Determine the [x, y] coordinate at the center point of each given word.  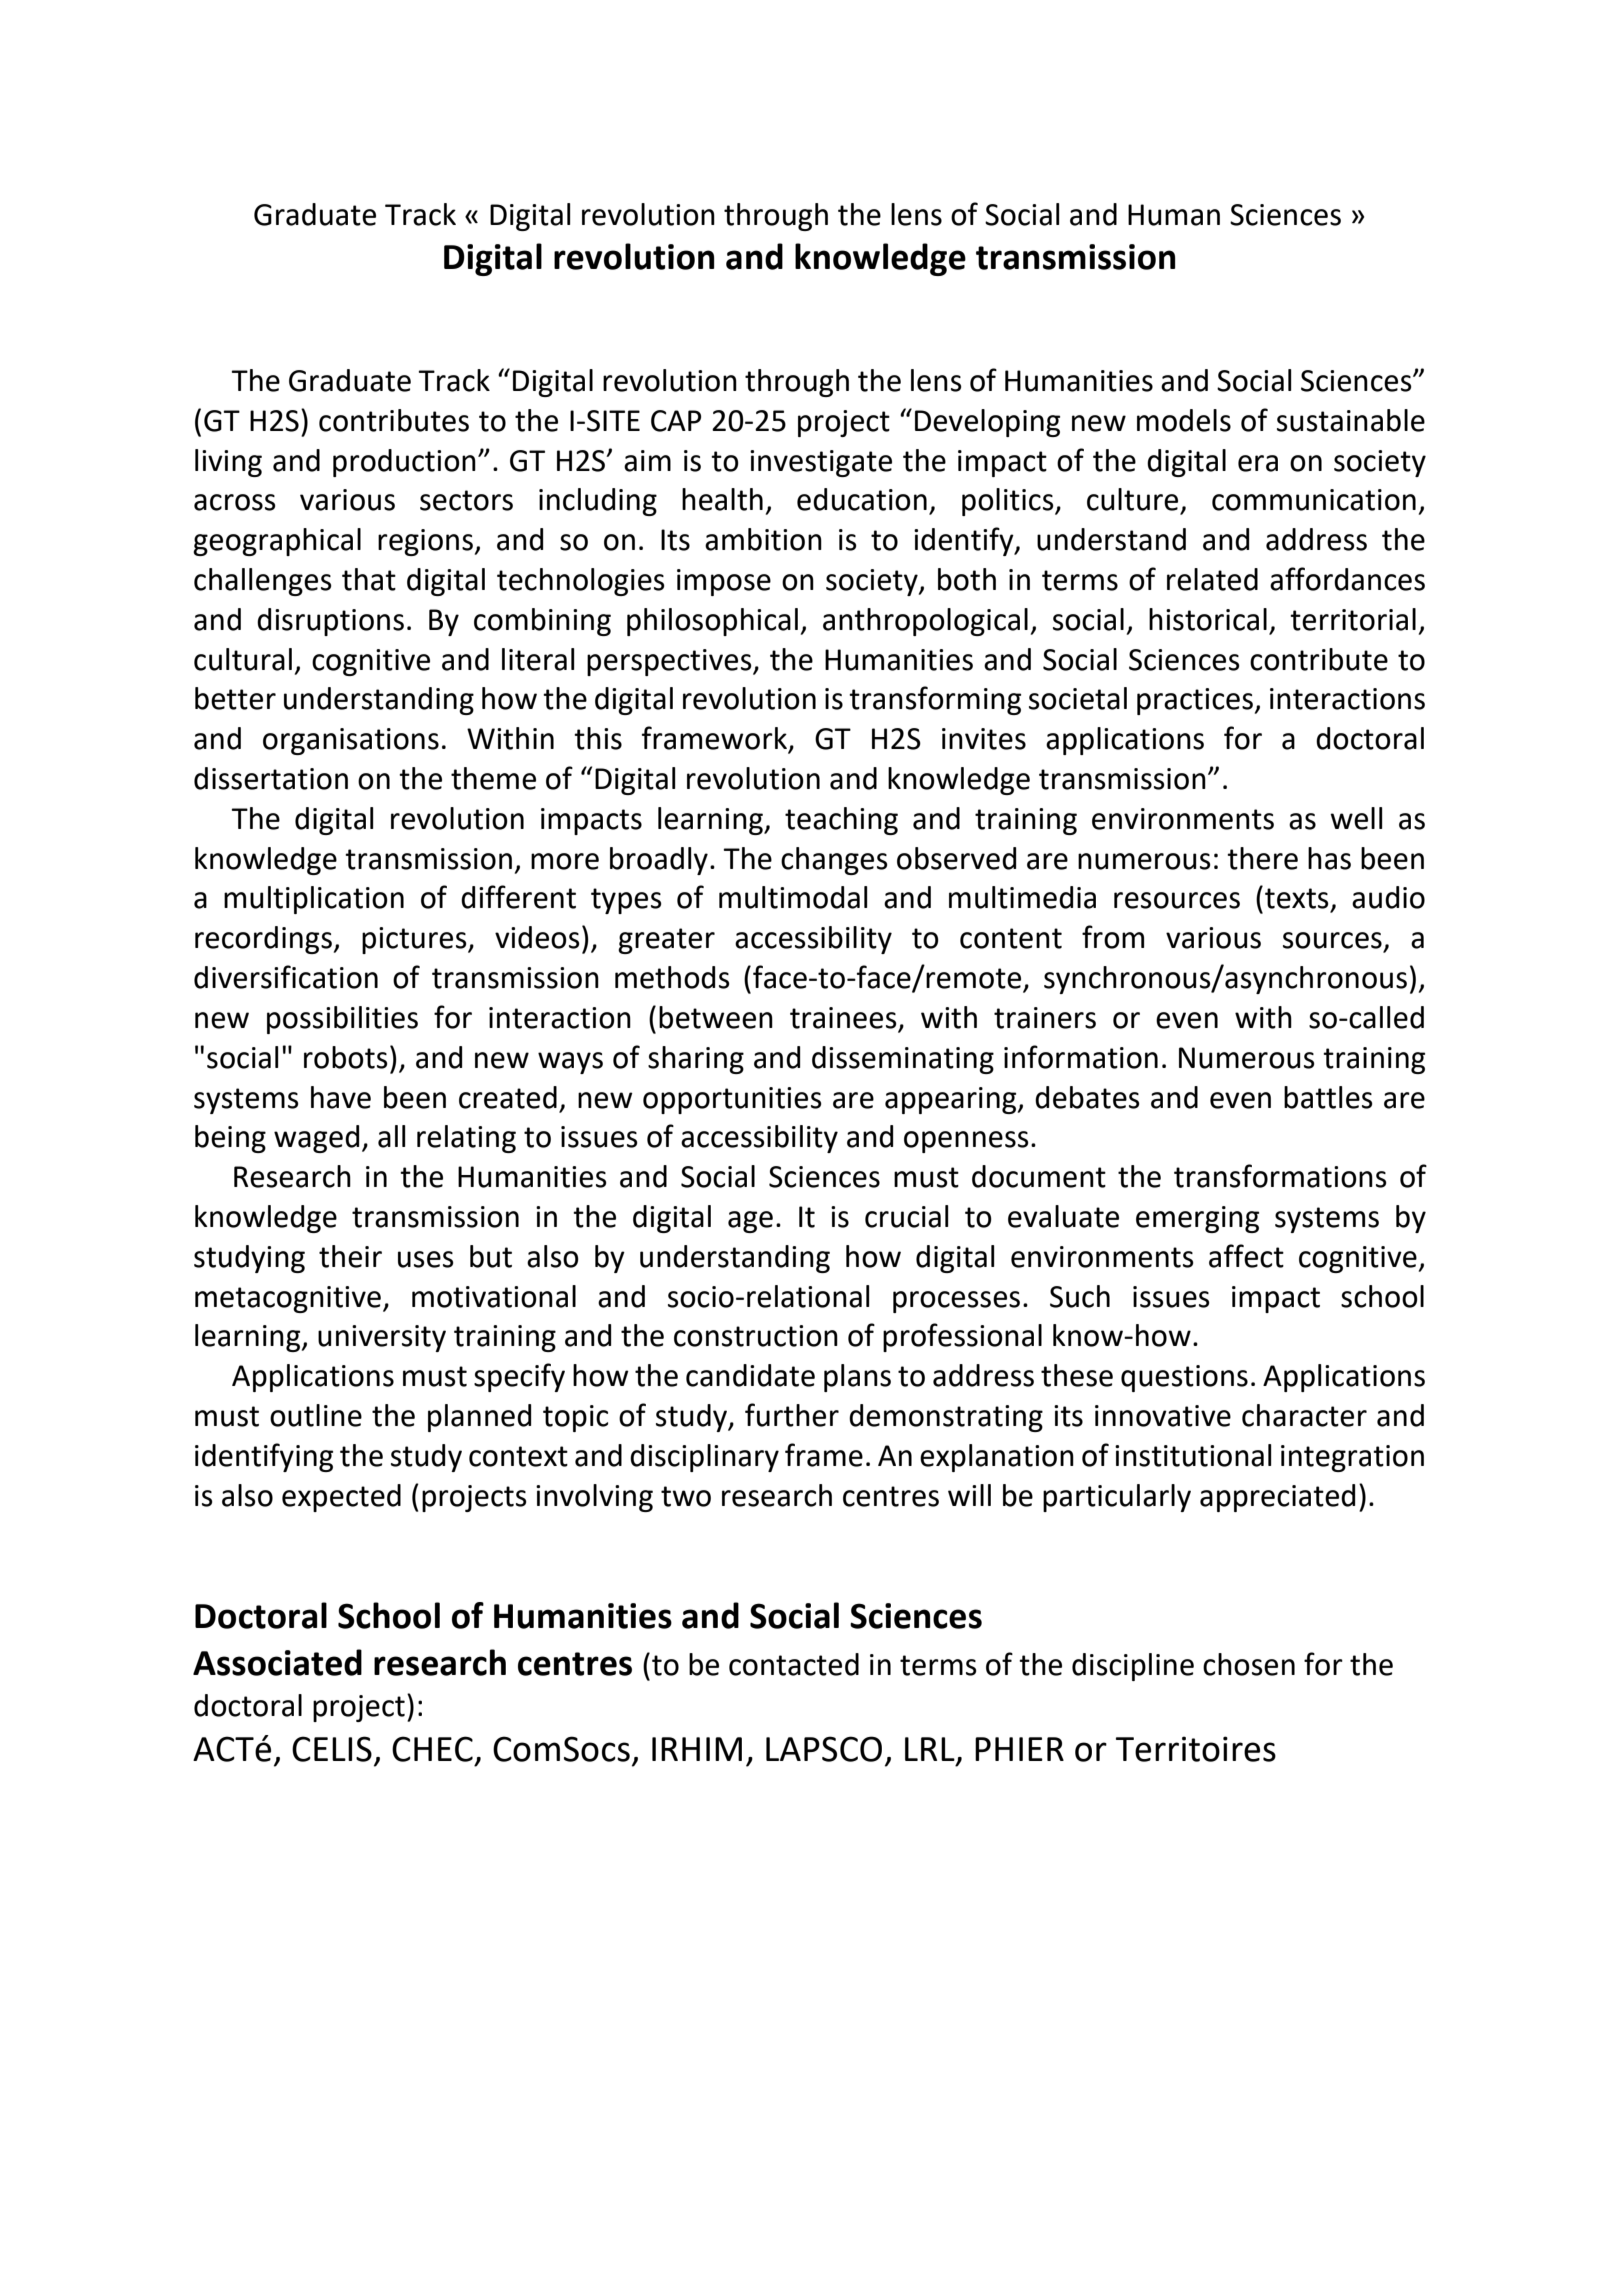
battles [1328, 1097]
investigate [821, 463]
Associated [277, 1662]
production [404, 463]
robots [346, 1057]
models [1184, 420]
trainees [844, 1019]
